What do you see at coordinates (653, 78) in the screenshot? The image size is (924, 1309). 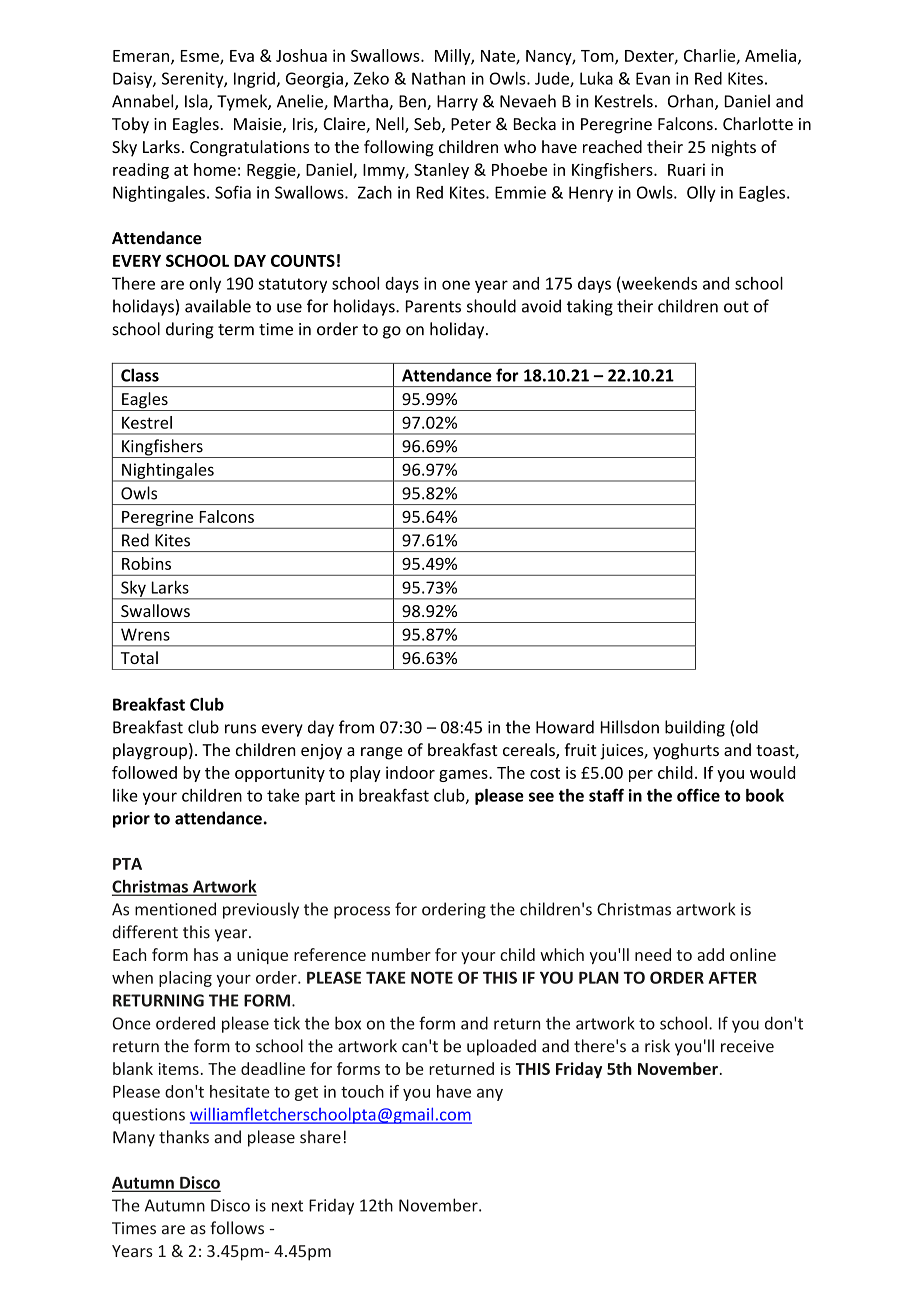 I see `Evan` at bounding box center [653, 78].
